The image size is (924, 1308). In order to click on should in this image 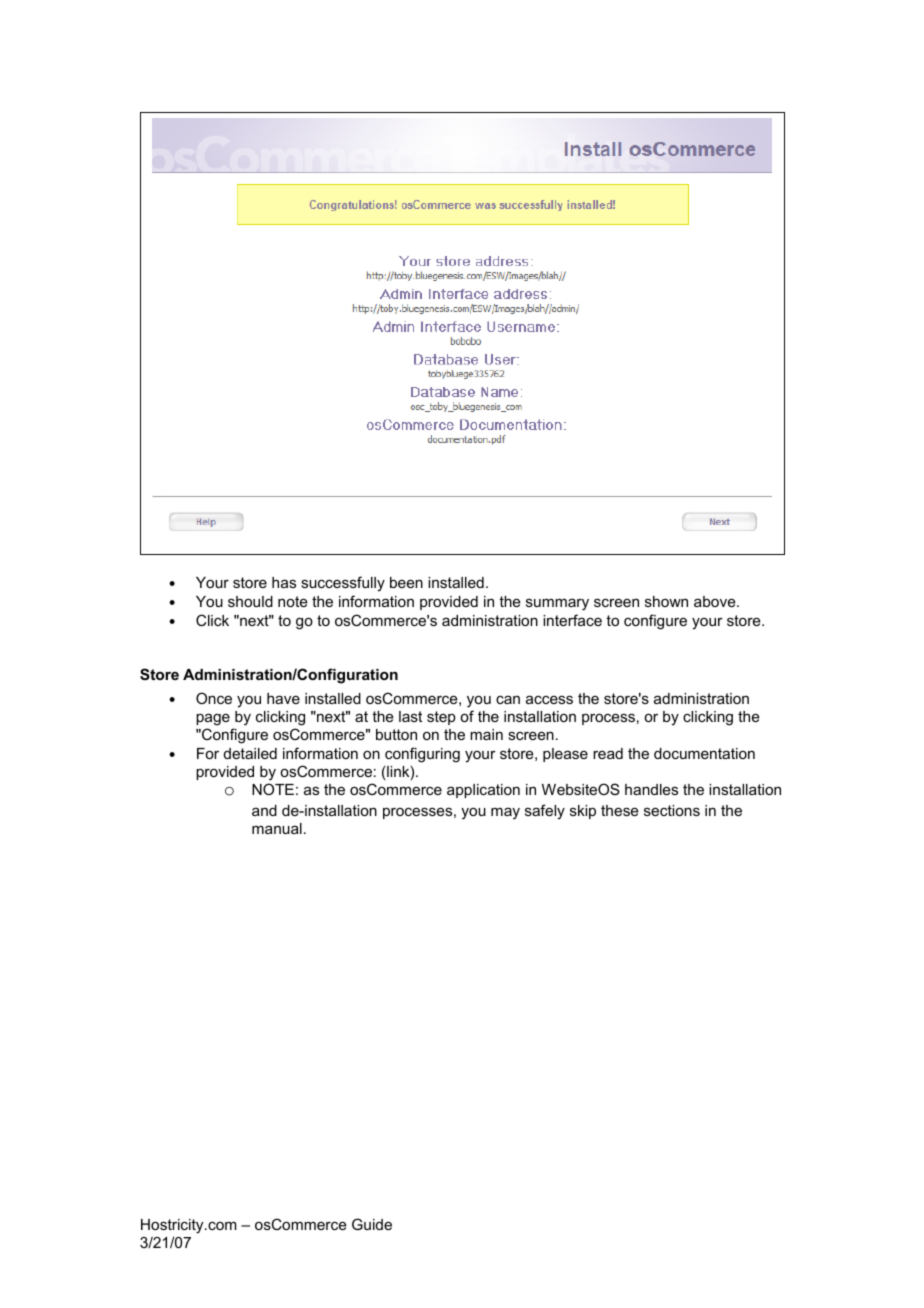, I will do `click(250, 601)`.
